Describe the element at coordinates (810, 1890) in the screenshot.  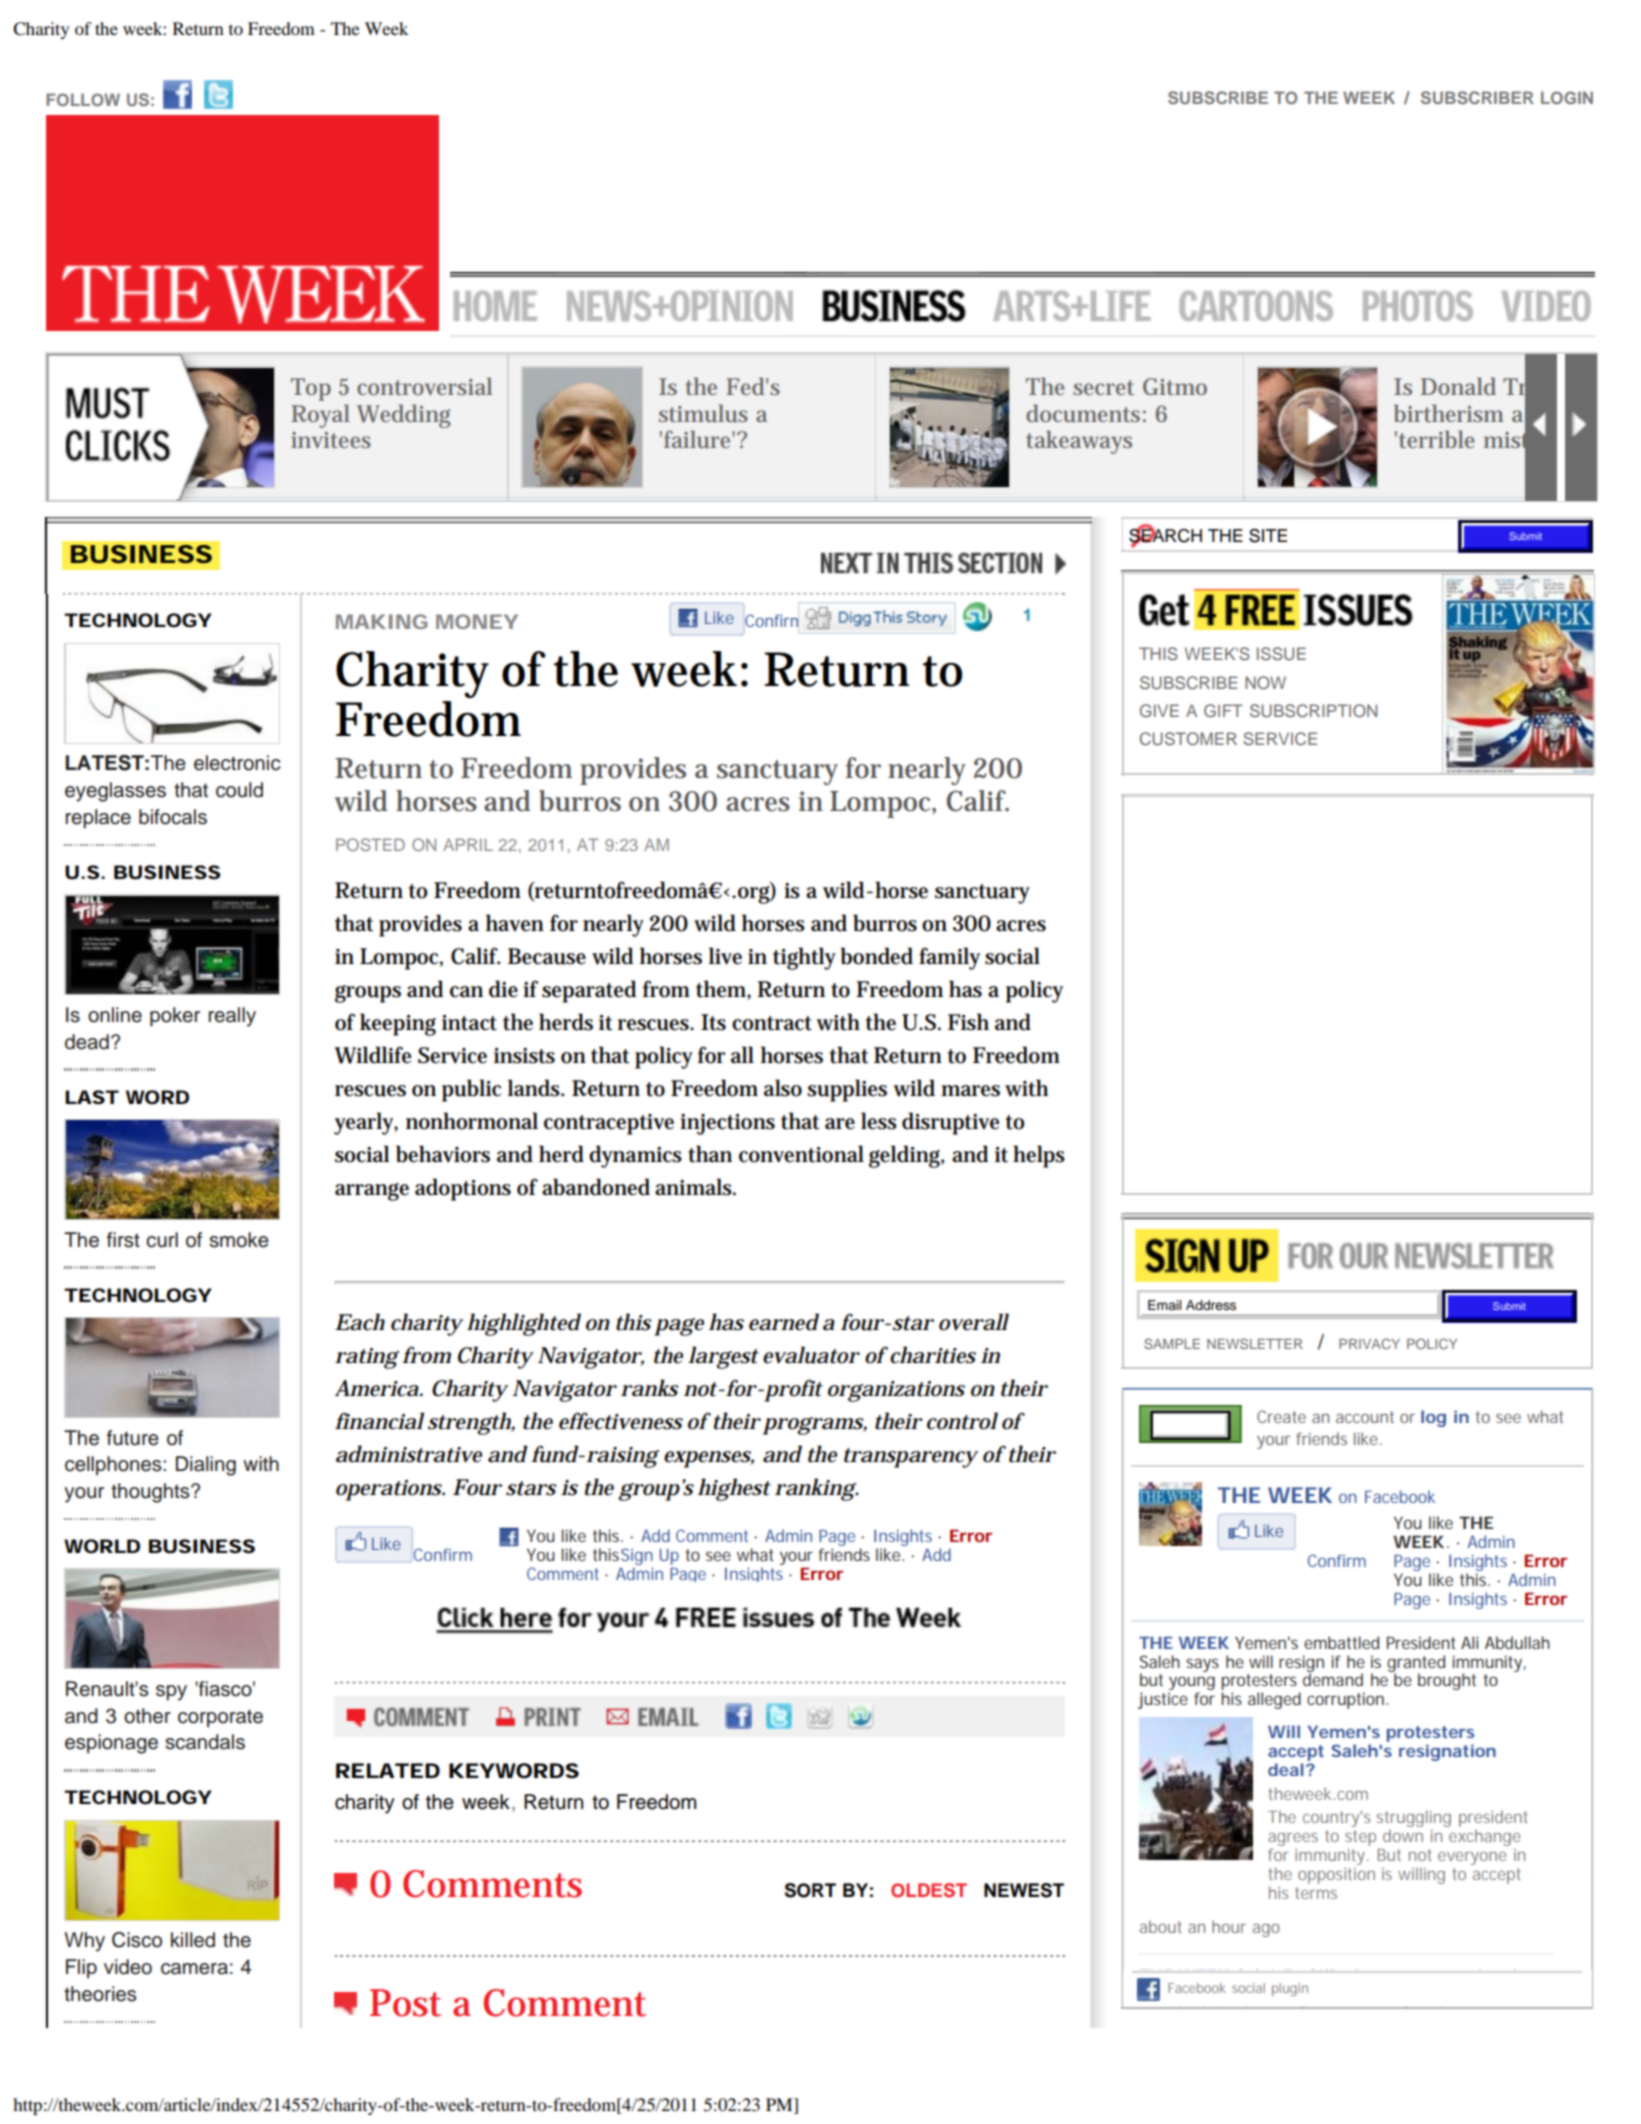
I see `SORT` at that location.
